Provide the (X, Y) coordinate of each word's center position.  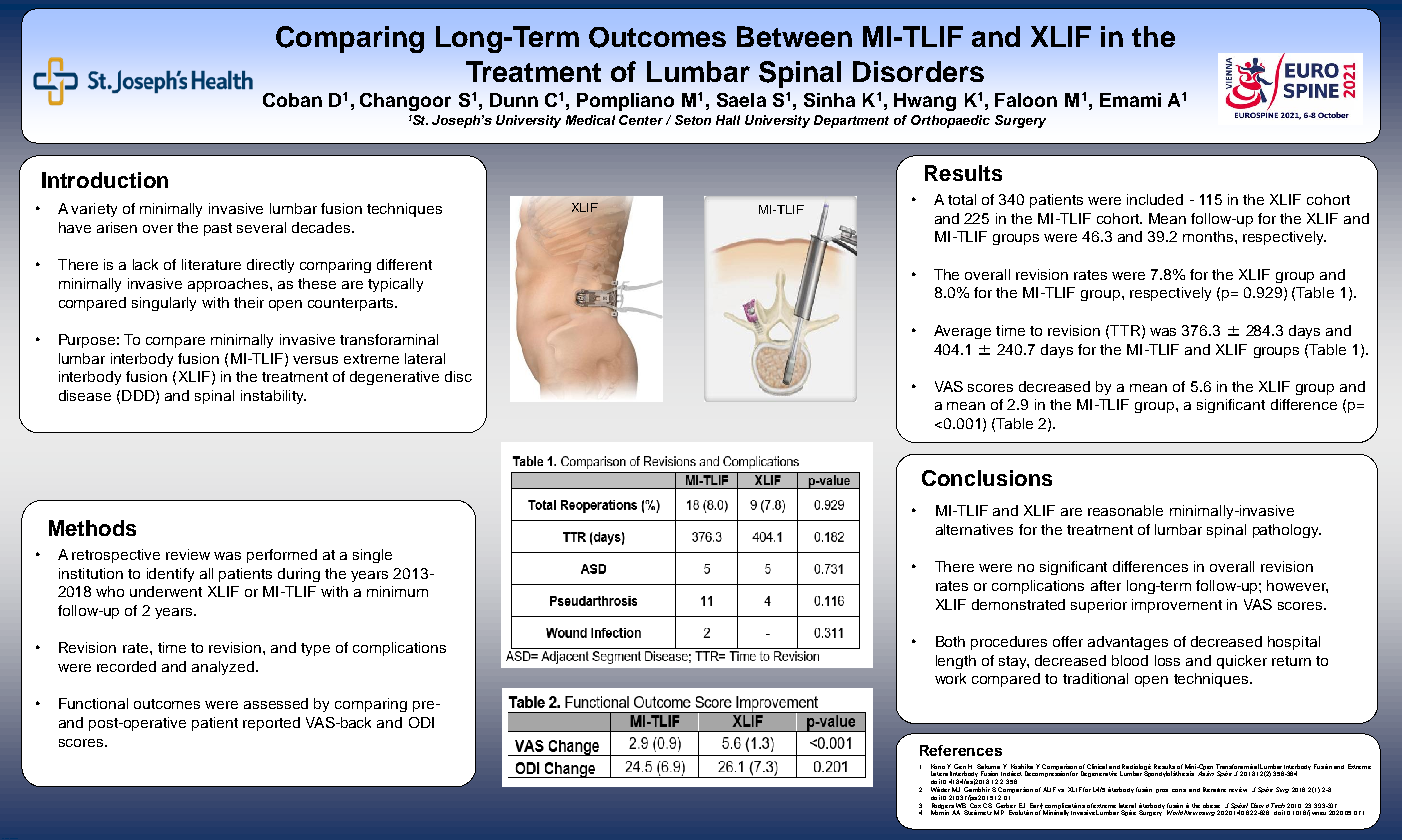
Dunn (514, 100)
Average (962, 332)
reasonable (1125, 510)
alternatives (974, 529)
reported (271, 724)
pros (1162, 791)
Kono (938, 766)
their (249, 302)
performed (282, 556)
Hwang (925, 102)
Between (794, 36)
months (1209, 236)
